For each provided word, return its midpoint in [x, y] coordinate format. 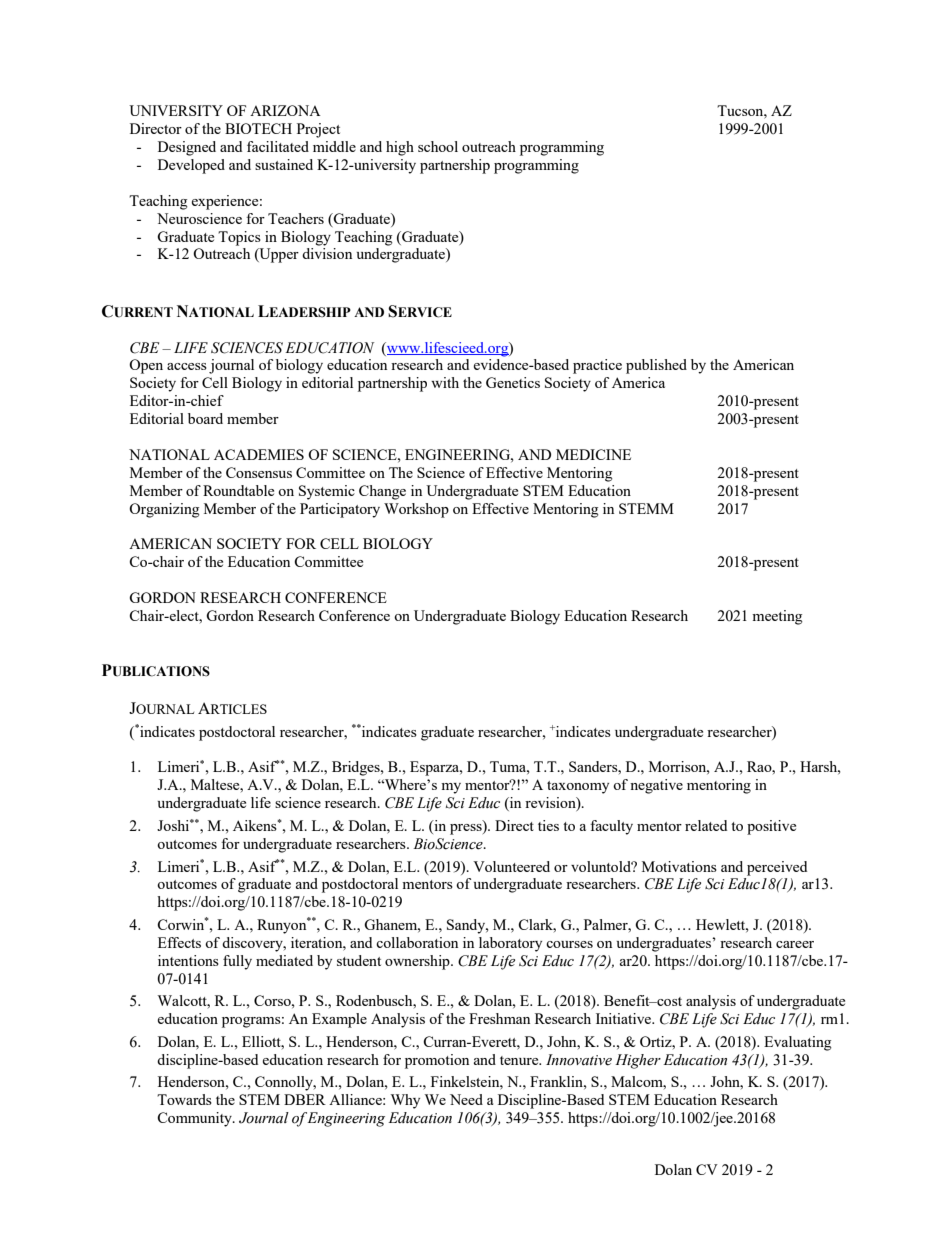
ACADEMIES [259, 454]
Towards [184, 1099]
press [467, 828]
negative [656, 786]
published [656, 366]
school [438, 146]
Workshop [416, 510]
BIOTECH [258, 128]
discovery [253, 944]
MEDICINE [593, 454]
